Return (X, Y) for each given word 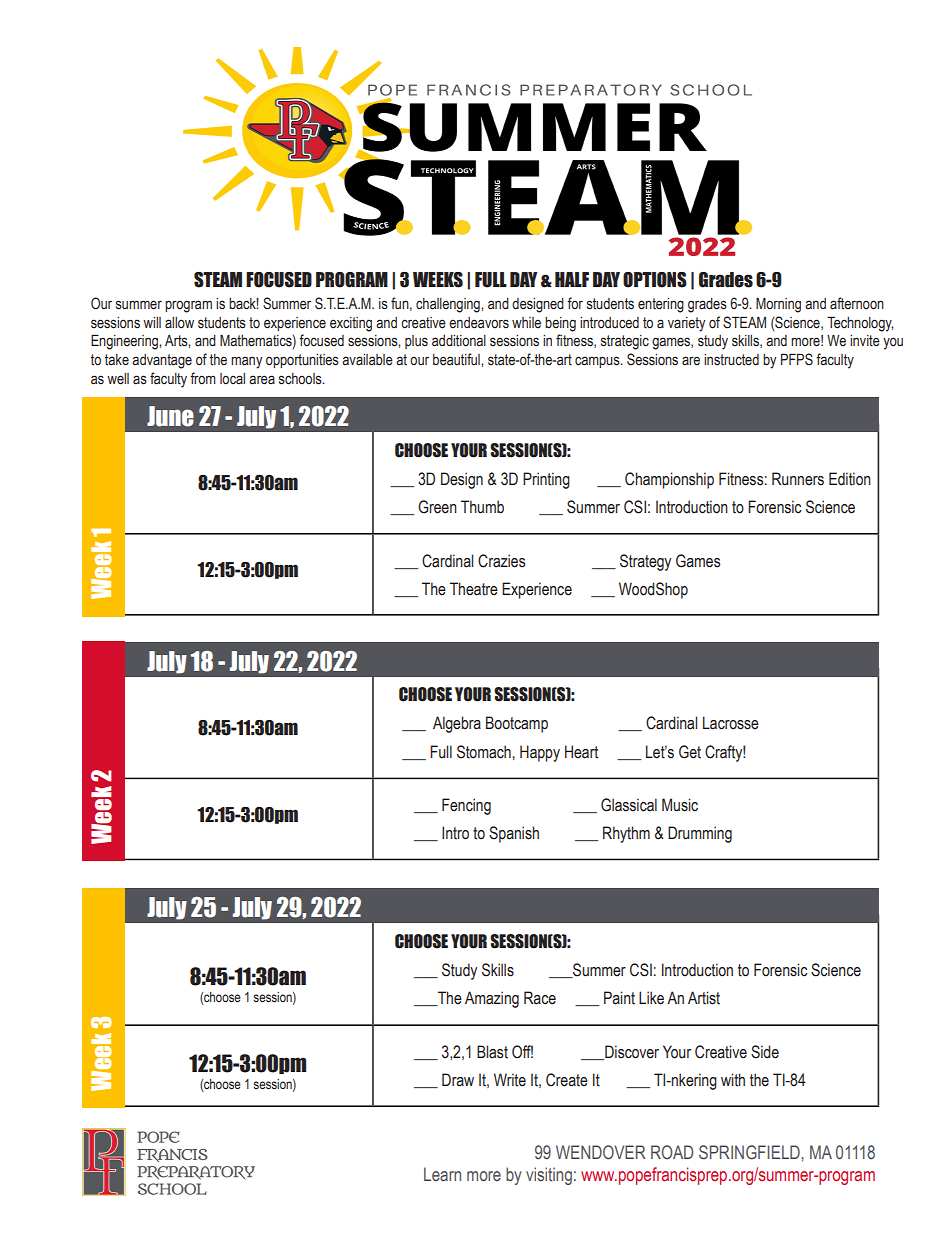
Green (437, 507)
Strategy (645, 562)
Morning (778, 305)
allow (179, 323)
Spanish (514, 834)
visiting (549, 1176)
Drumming (700, 834)
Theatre (474, 589)
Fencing (466, 806)
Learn (442, 1174)
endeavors (479, 323)
